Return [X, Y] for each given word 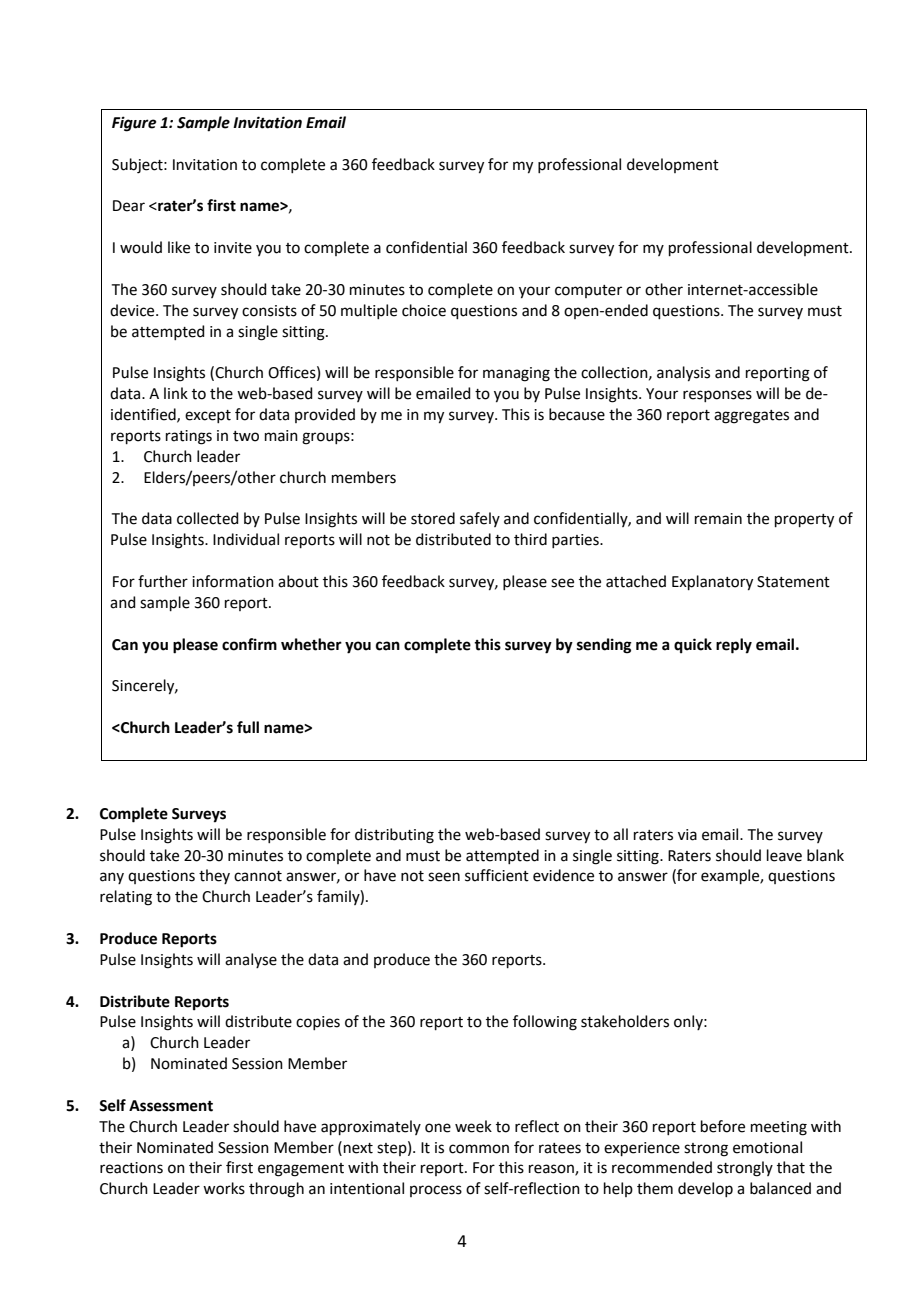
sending [604, 646]
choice [424, 310]
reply [734, 646]
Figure [134, 124]
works [224, 1188]
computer [588, 291]
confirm [249, 644]
